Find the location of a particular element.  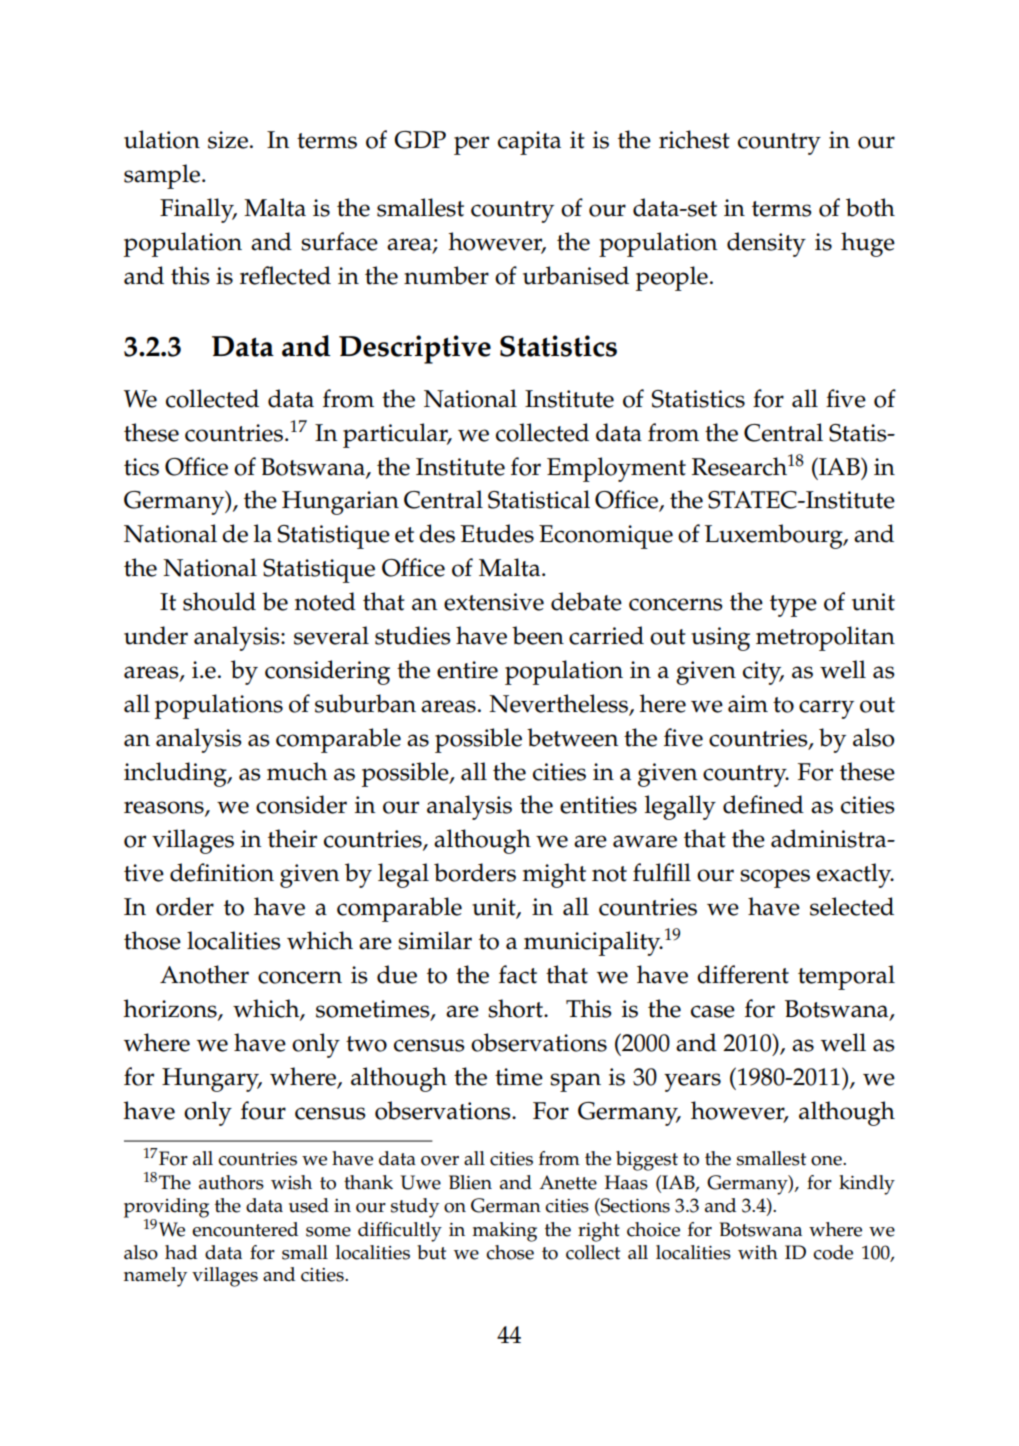

Hungarian is located at coordinates (340, 503).
